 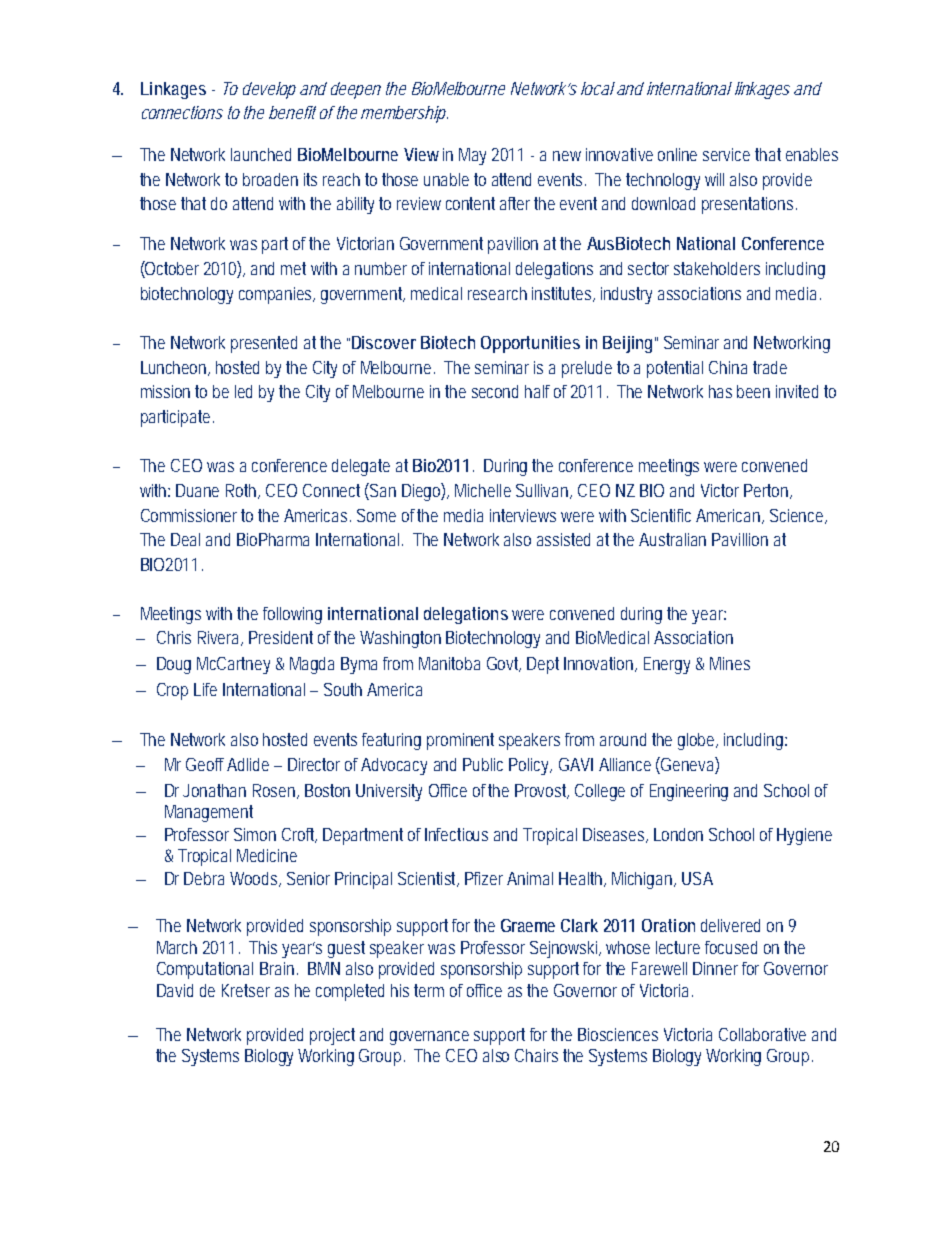 I want to click on presented, so click(x=264, y=344).
